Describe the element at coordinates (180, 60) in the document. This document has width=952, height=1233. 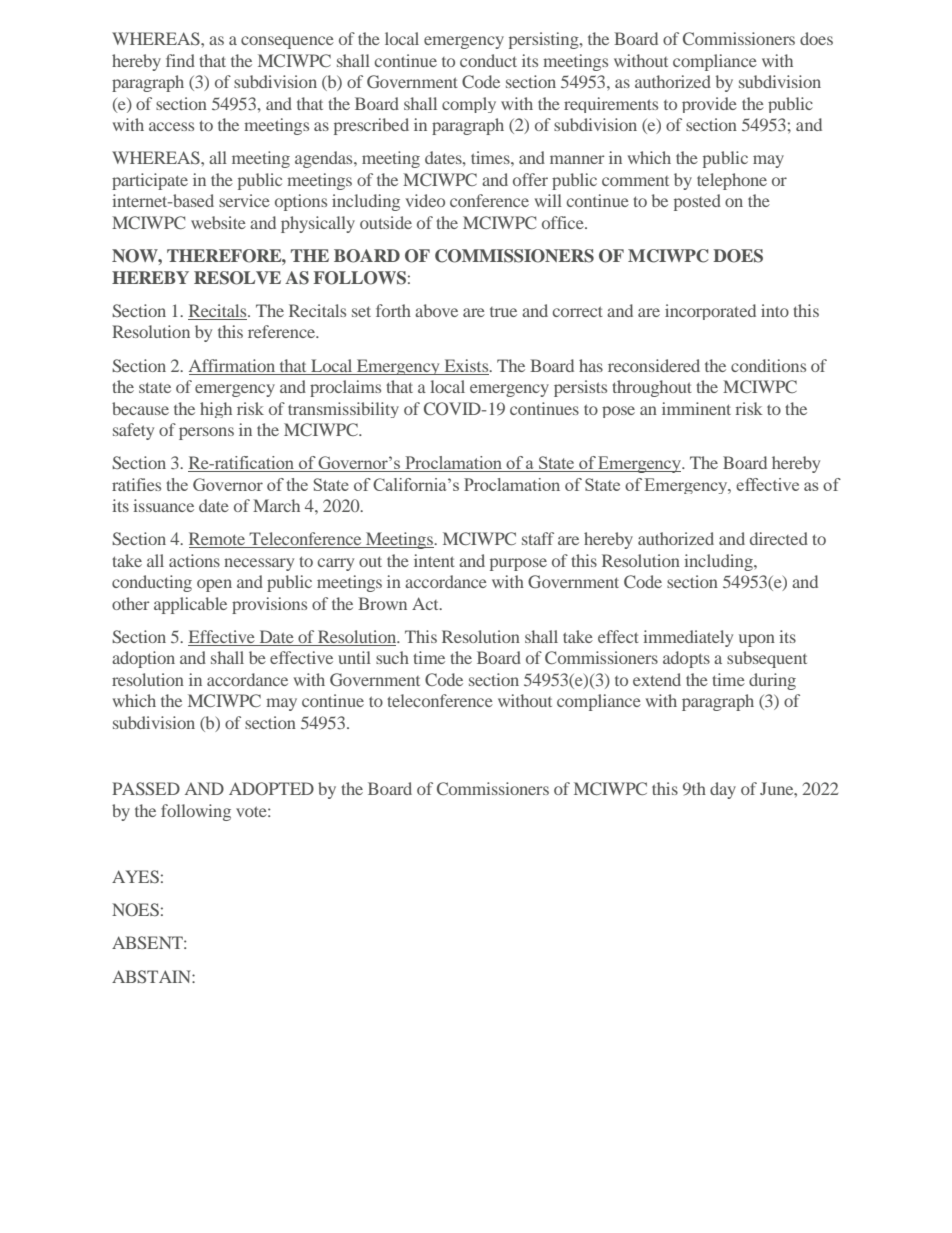
I see `find` at that location.
